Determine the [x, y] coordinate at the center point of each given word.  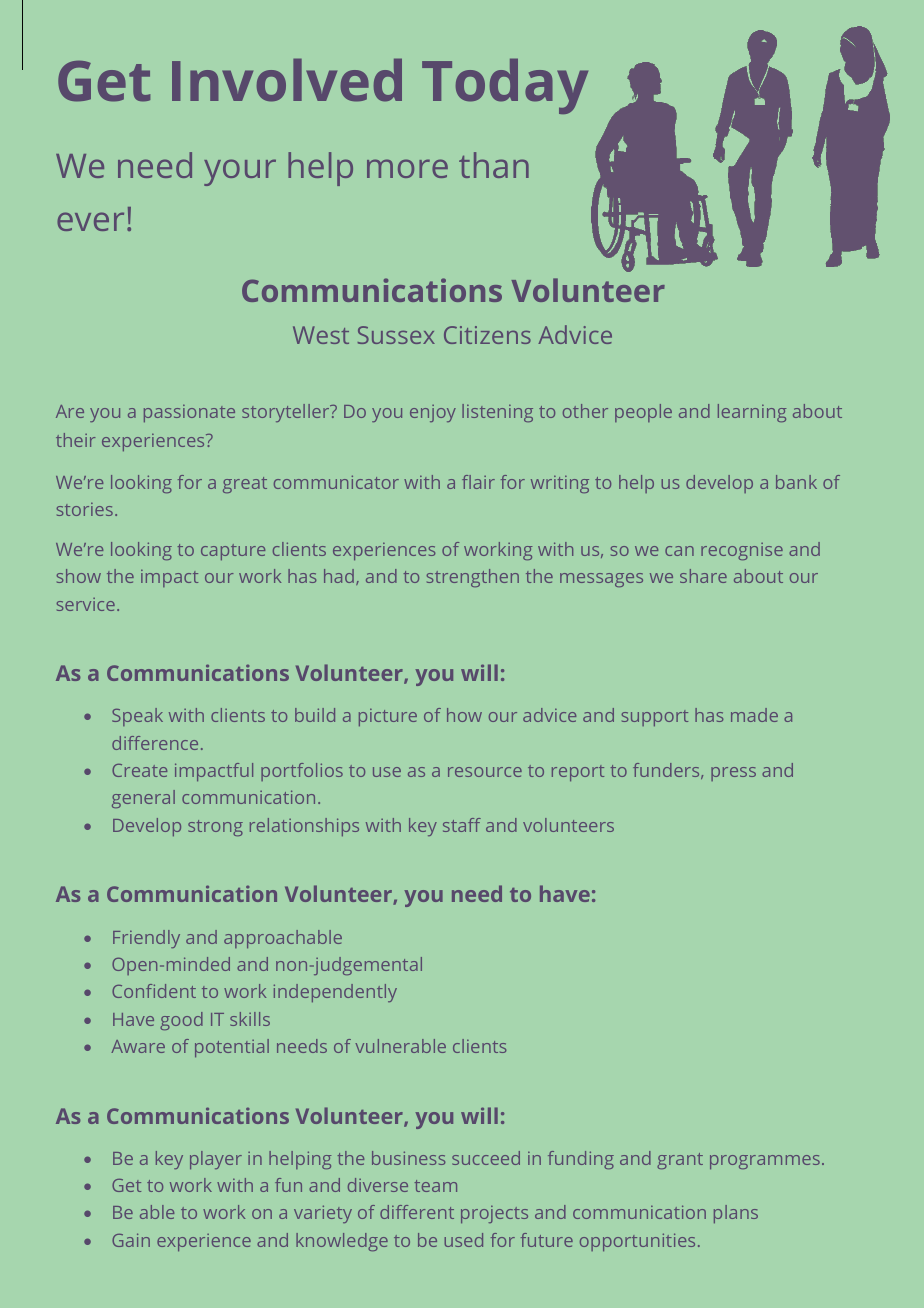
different [417, 1212]
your [240, 172]
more [407, 168]
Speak [137, 717]
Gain [131, 1240]
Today [505, 86]
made [754, 715]
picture [388, 717]
